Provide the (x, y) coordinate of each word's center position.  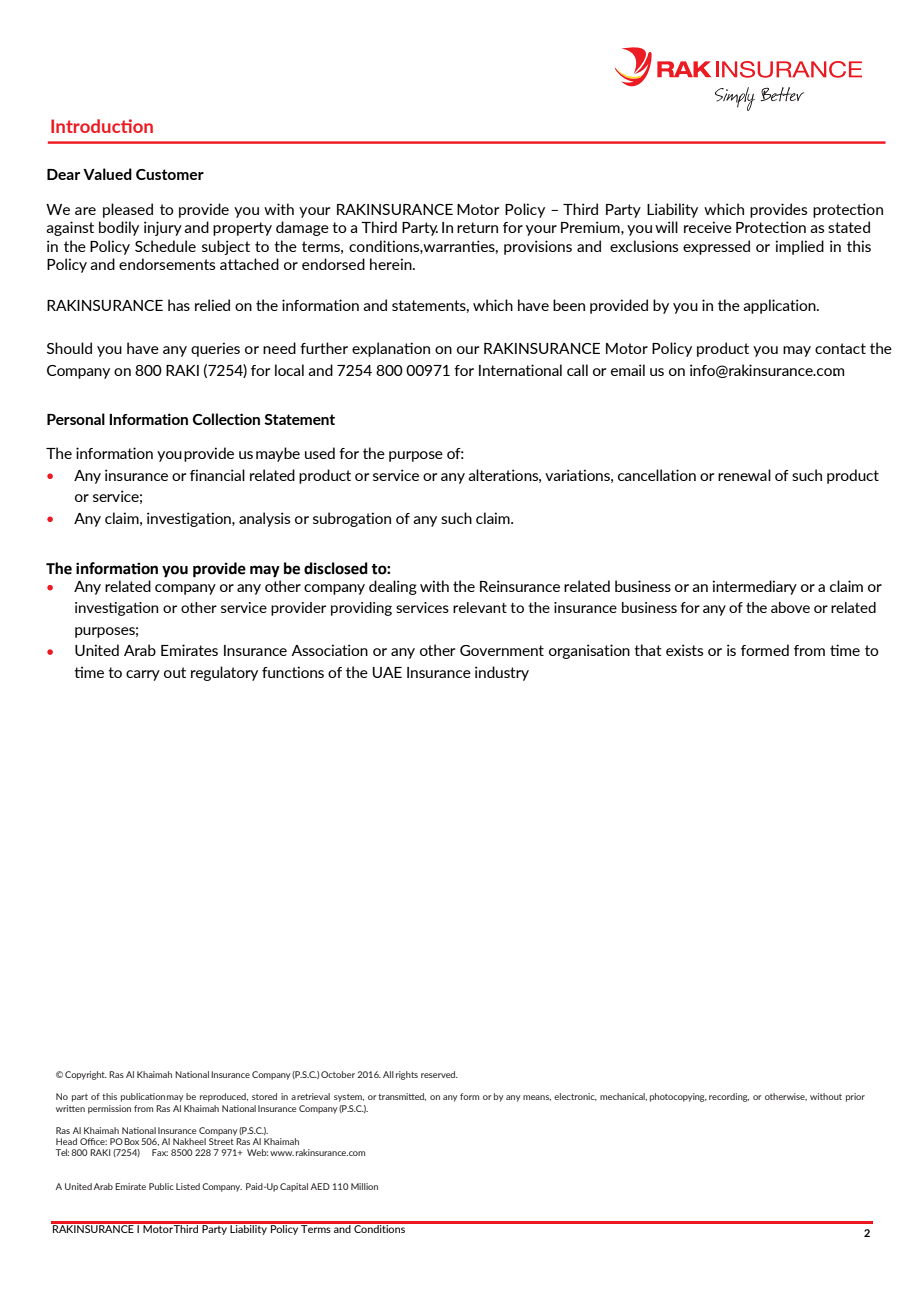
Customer (170, 174)
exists (684, 650)
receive (708, 227)
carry (143, 675)
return (477, 227)
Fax (160, 1152)
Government (502, 650)
